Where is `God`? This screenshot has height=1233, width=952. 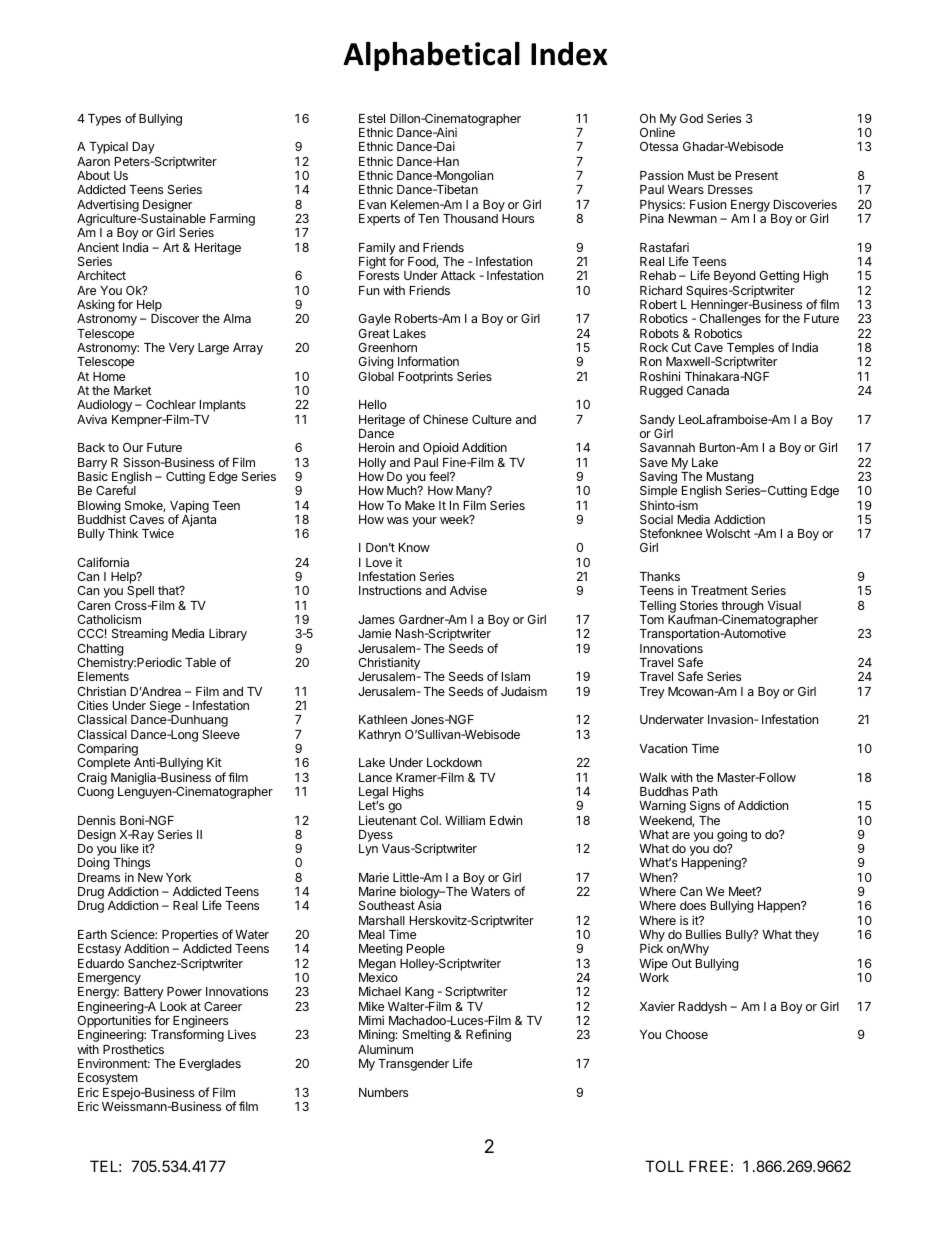
God is located at coordinates (691, 118).
